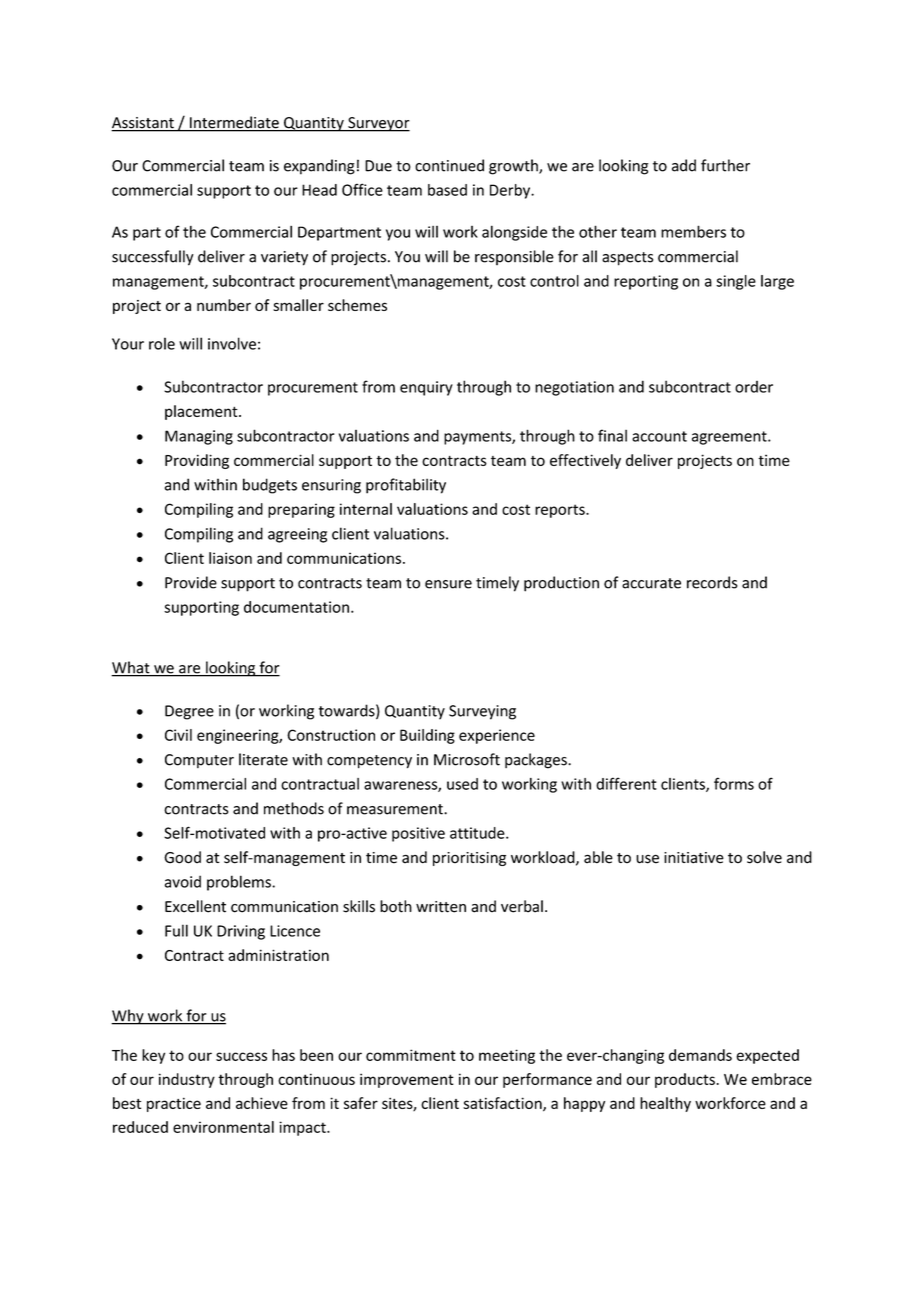 This image has width=924, height=1308. What do you see at coordinates (234, 123) in the image?
I see `Intermediate` at bounding box center [234, 123].
